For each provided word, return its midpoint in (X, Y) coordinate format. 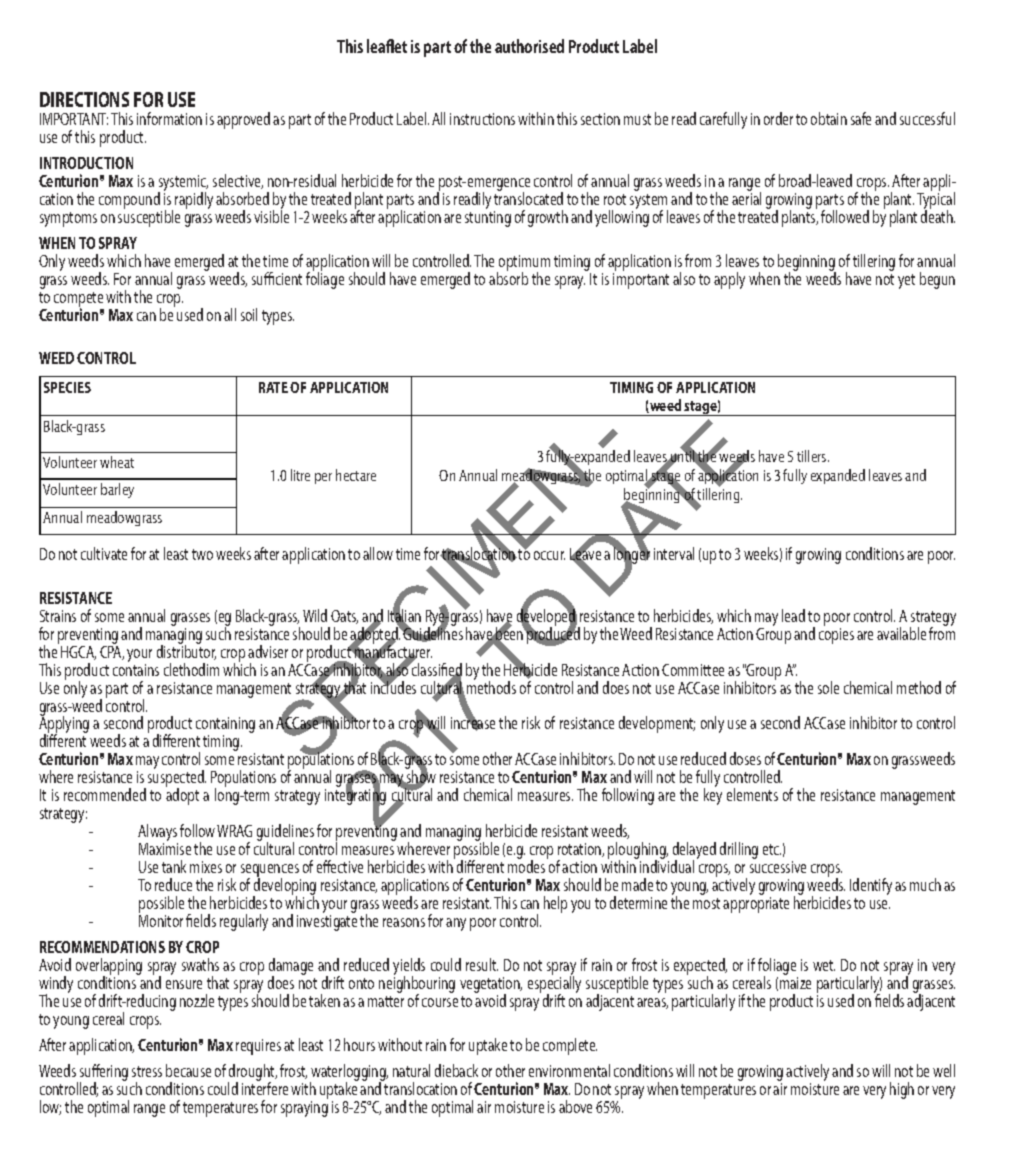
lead (793, 615)
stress (147, 1071)
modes (526, 866)
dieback (456, 1070)
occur (549, 555)
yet (906, 281)
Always (158, 834)
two (202, 554)
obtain (829, 118)
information (169, 118)
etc (772, 849)
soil (249, 314)
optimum (523, 264)
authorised (529, 46)
